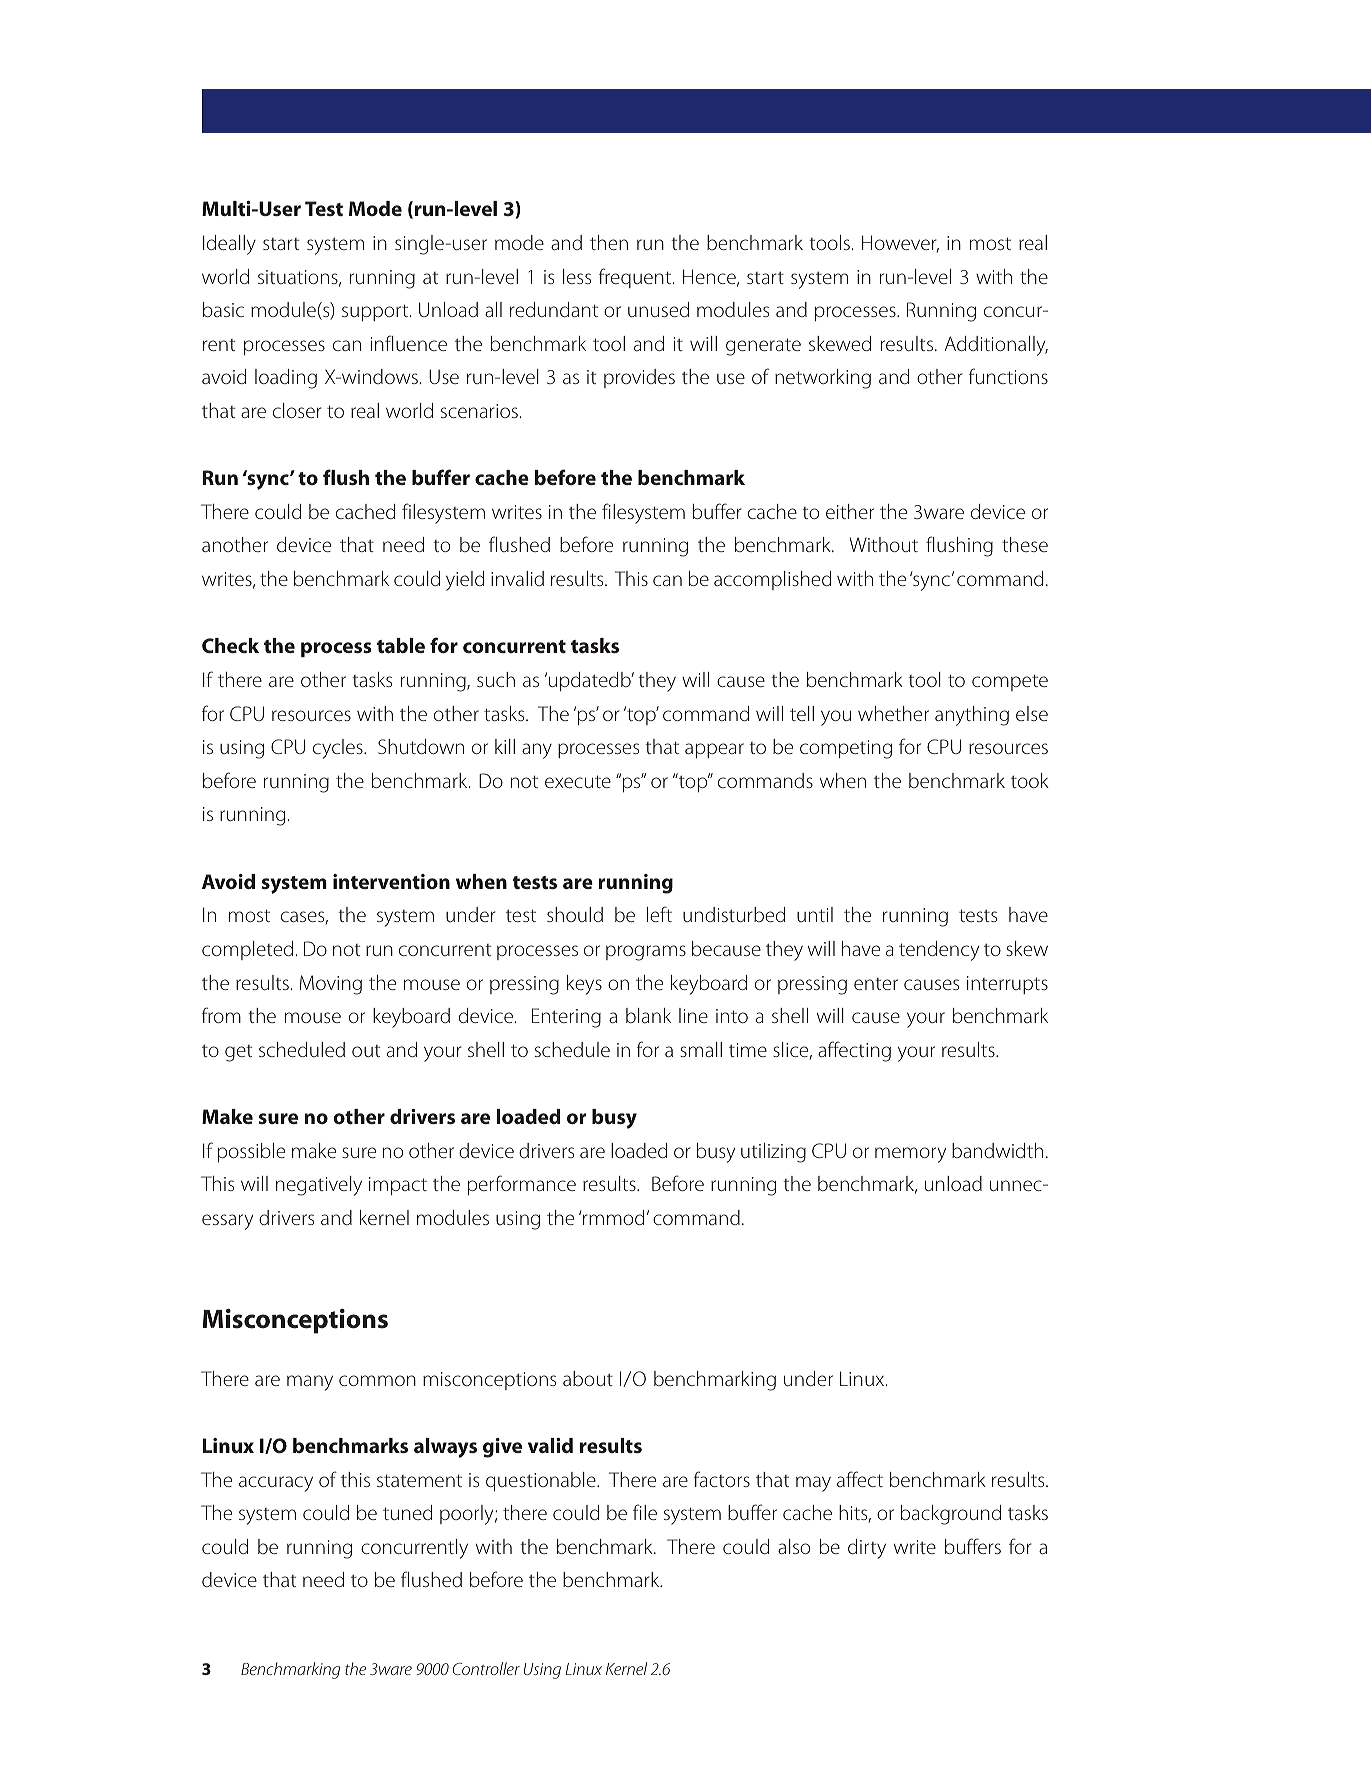 The height and width of the document is (1775, 1371). Describe the element at coordinates (867, 1549) in the document. I see `dirty` at that location.
